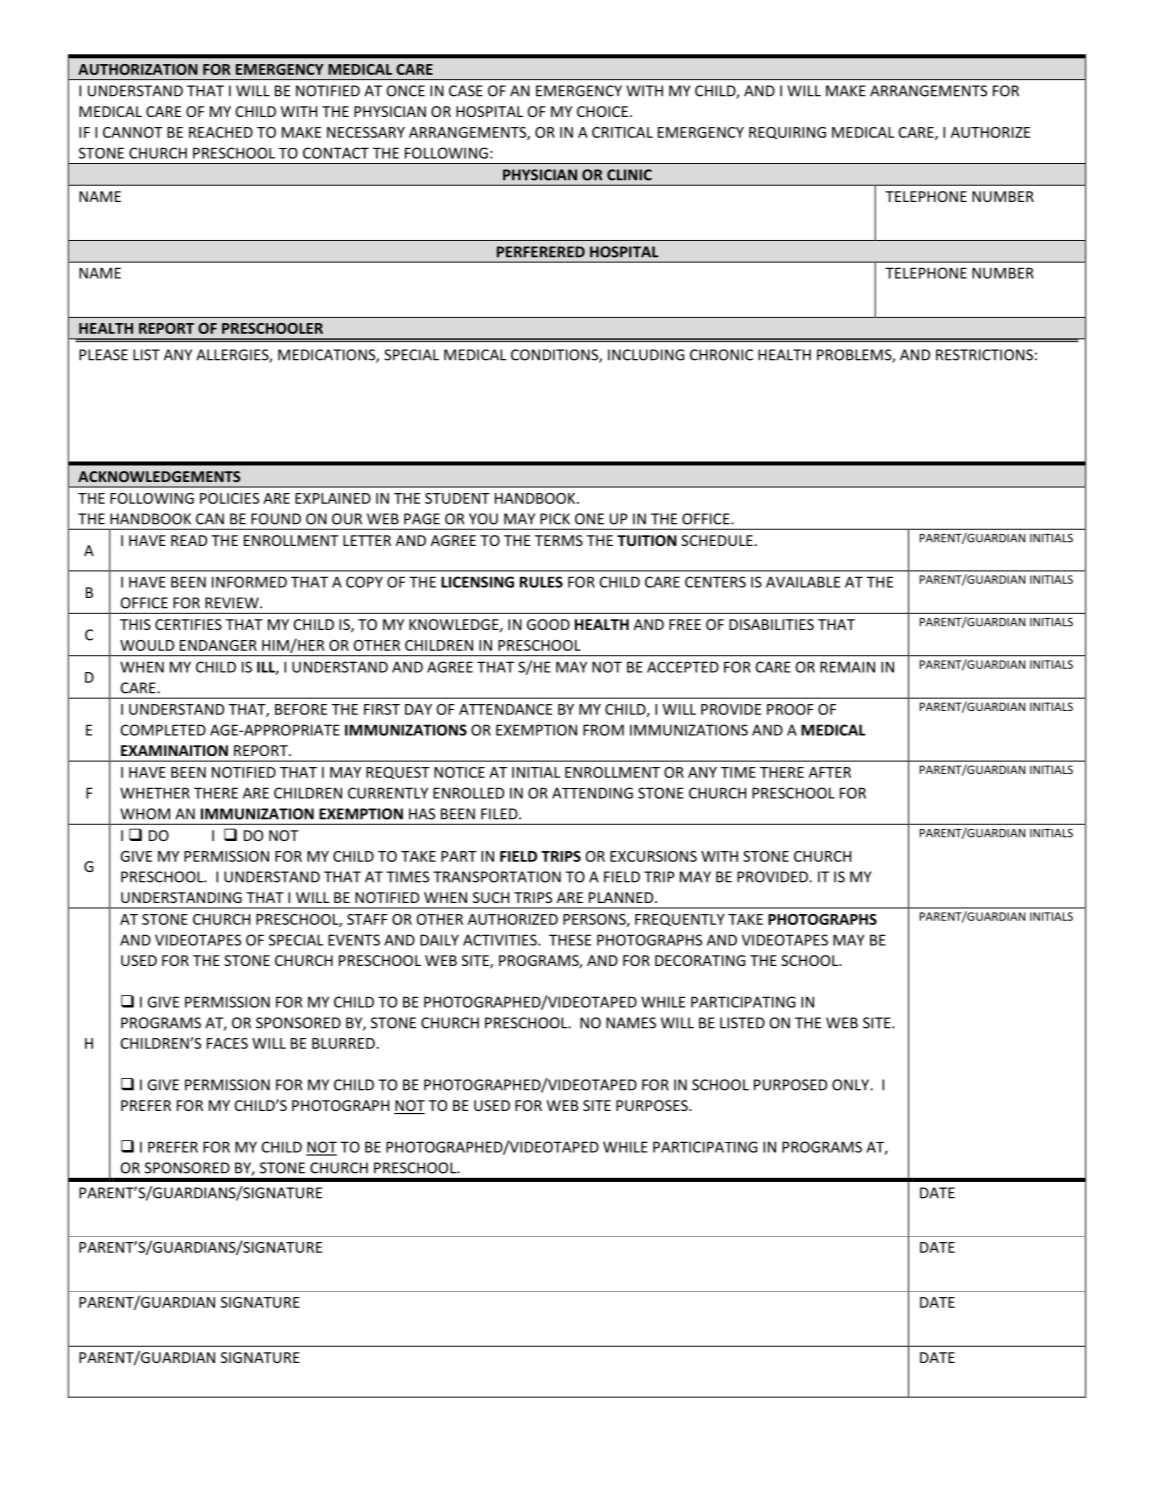 Image resolution: width=1153 pixels, height=1493 pixels. What do you see at coordinates (603, 730) in the screenshot?
I see `FROM` at bounding box center [603, 730].
